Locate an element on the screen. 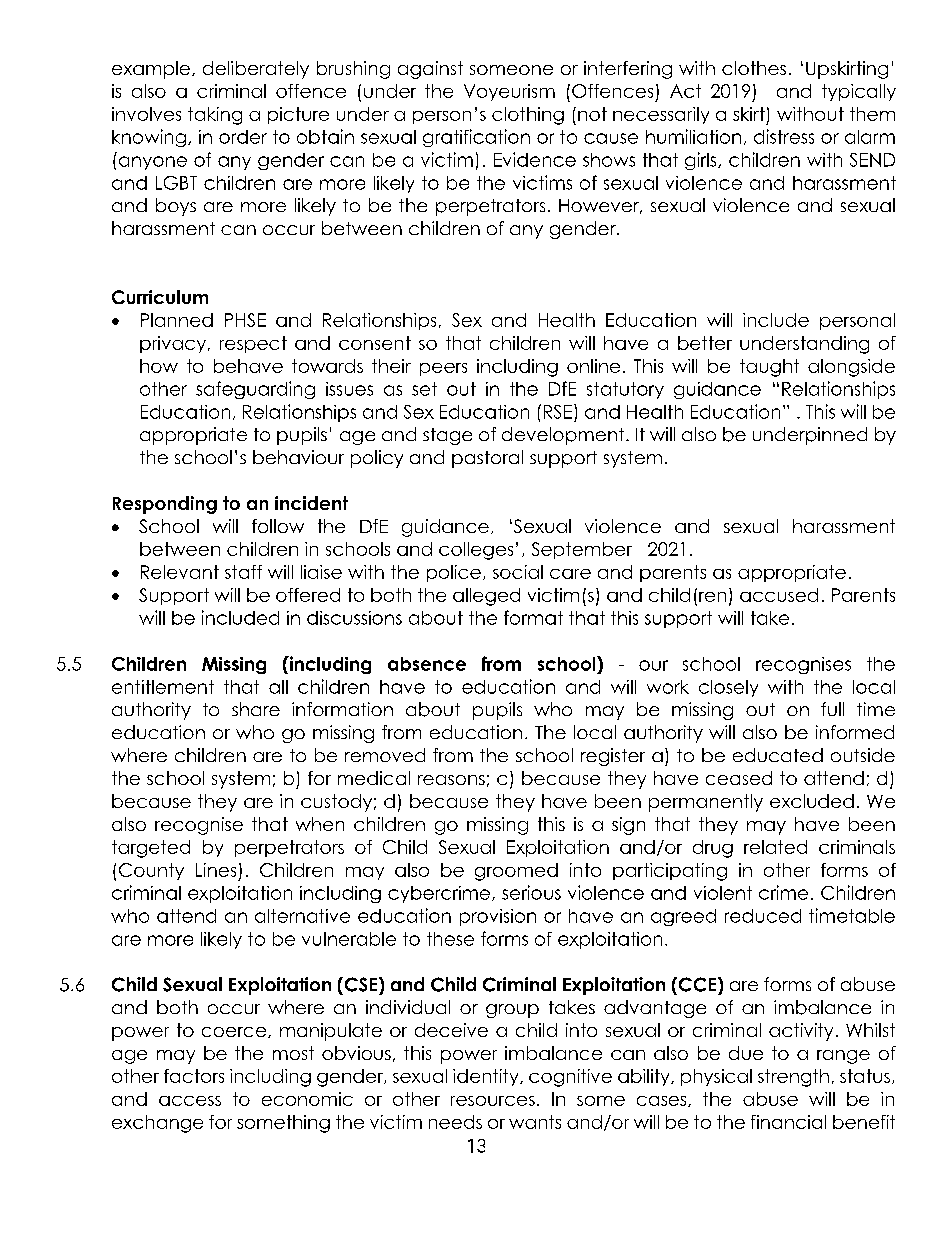 Image resolution: width=952 pixels, height=1233 pixels. serious is located at coordinates (531, 892).
